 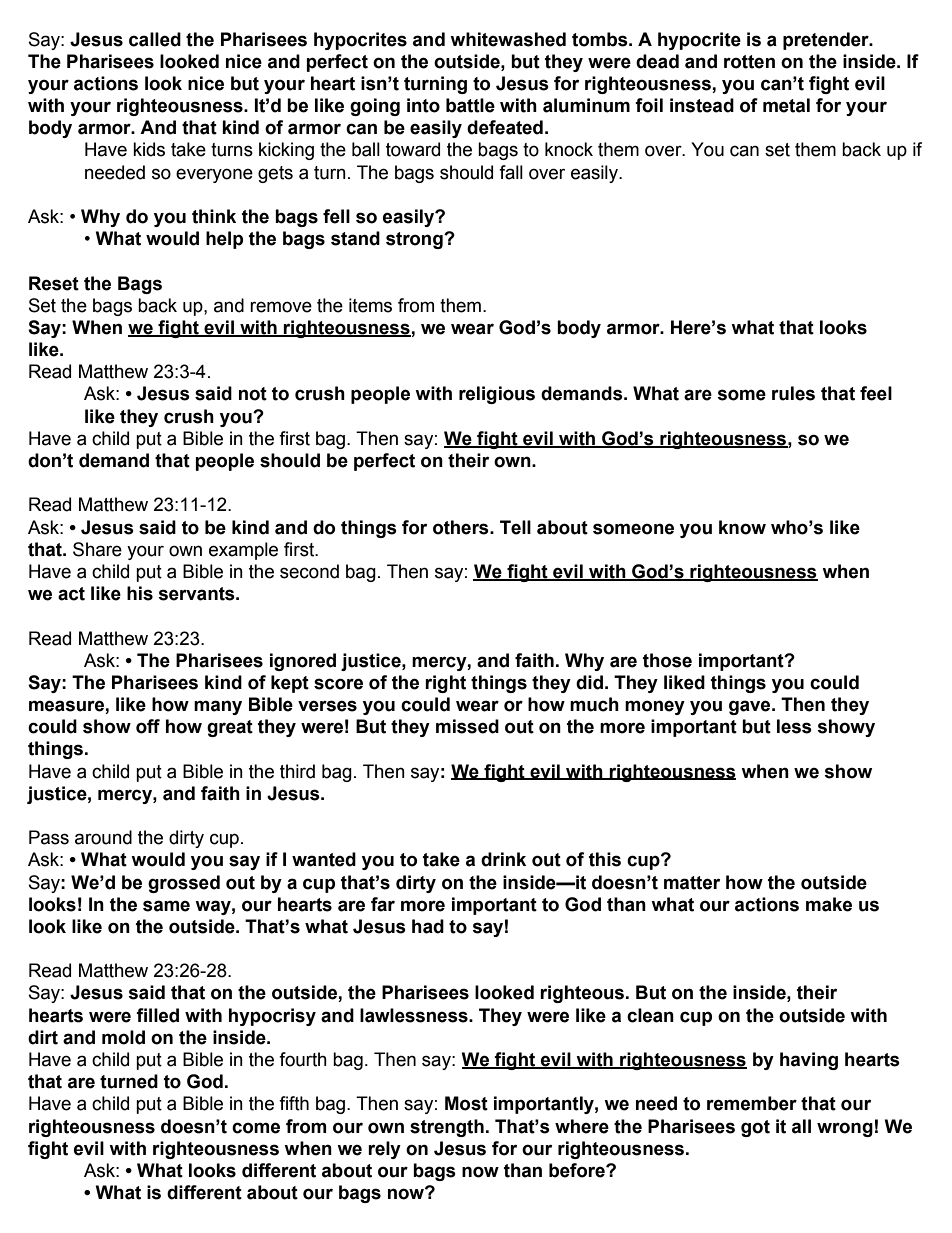 I want to click on called, so click(x=155, y=39).
